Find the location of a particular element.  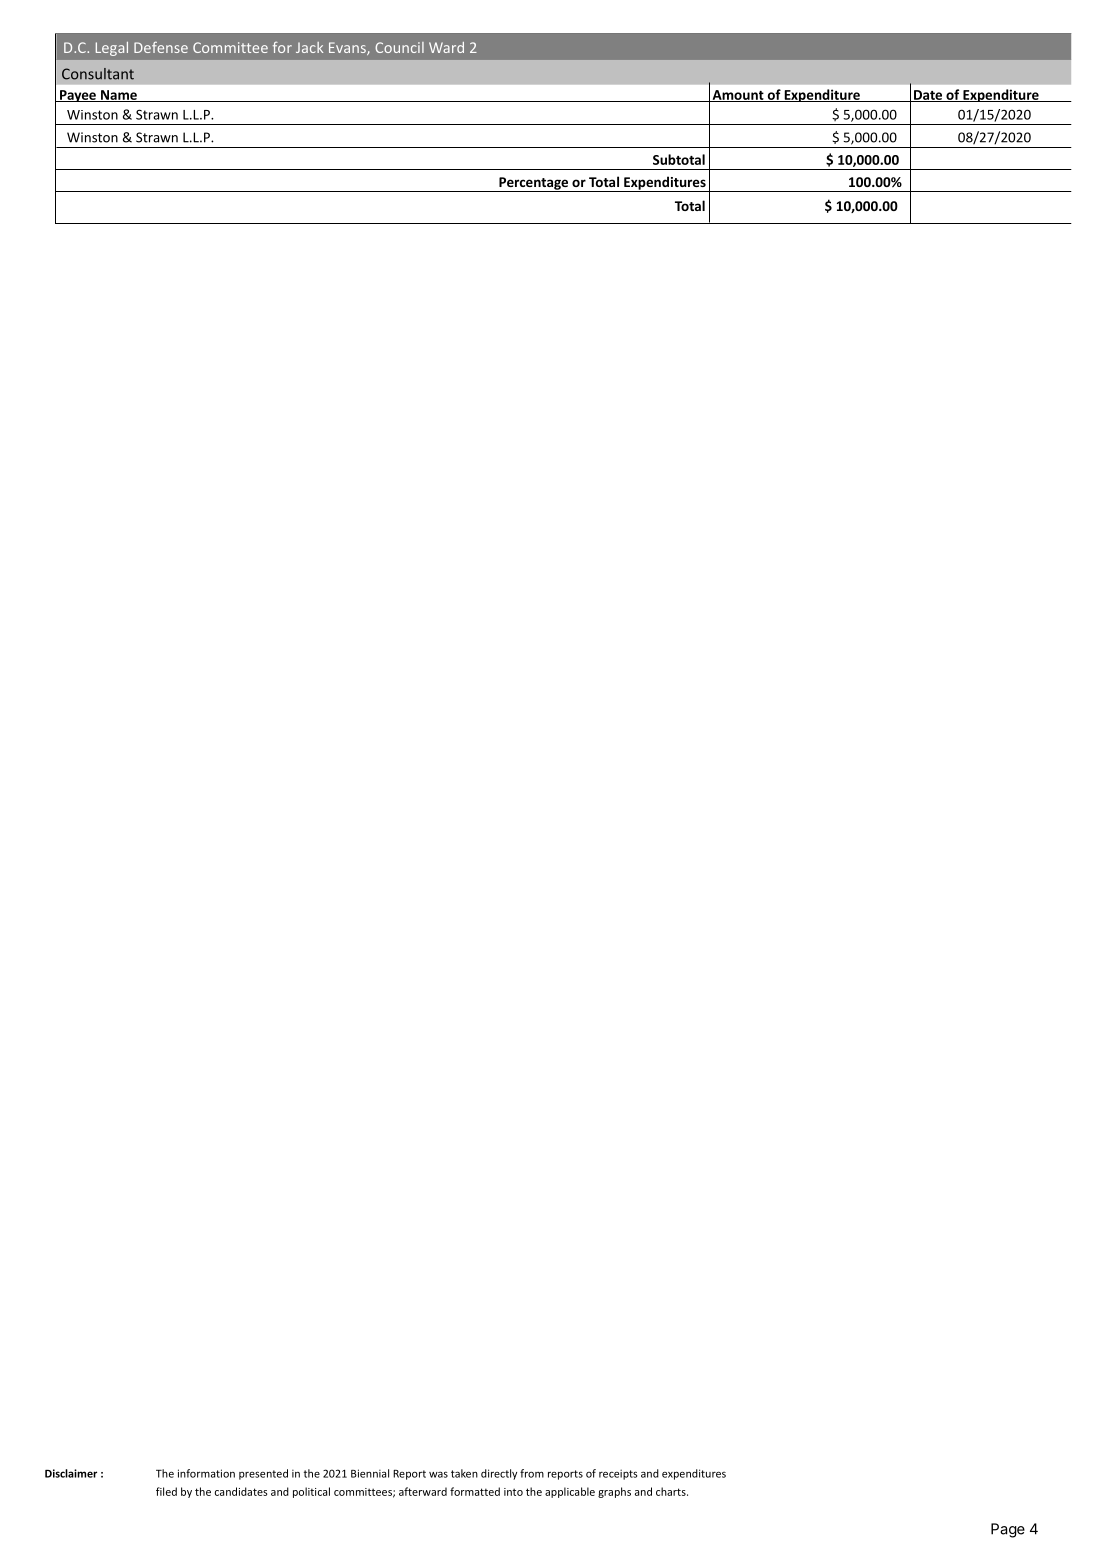

receipts is located at coordinates (618, 1474).
